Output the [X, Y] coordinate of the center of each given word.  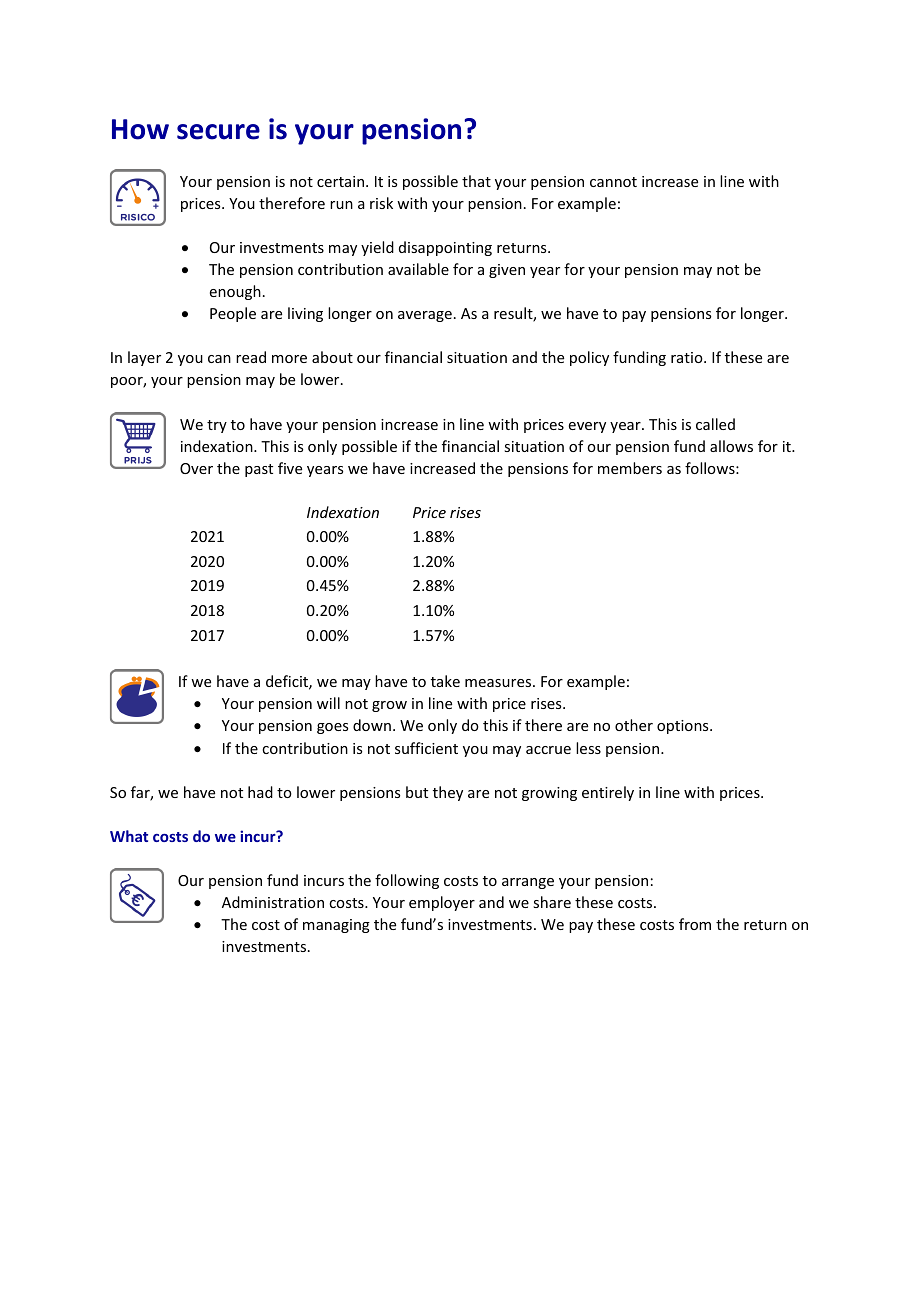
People [233, 314]
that [476, 181]
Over [196, 468]
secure [218, 132]
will [328, 703]
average [425, 316]
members [630, 468]
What [129, 836]
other [634, 725]
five [290, 468]
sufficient [426, 748]
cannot [613, 182]
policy [589, 358]
